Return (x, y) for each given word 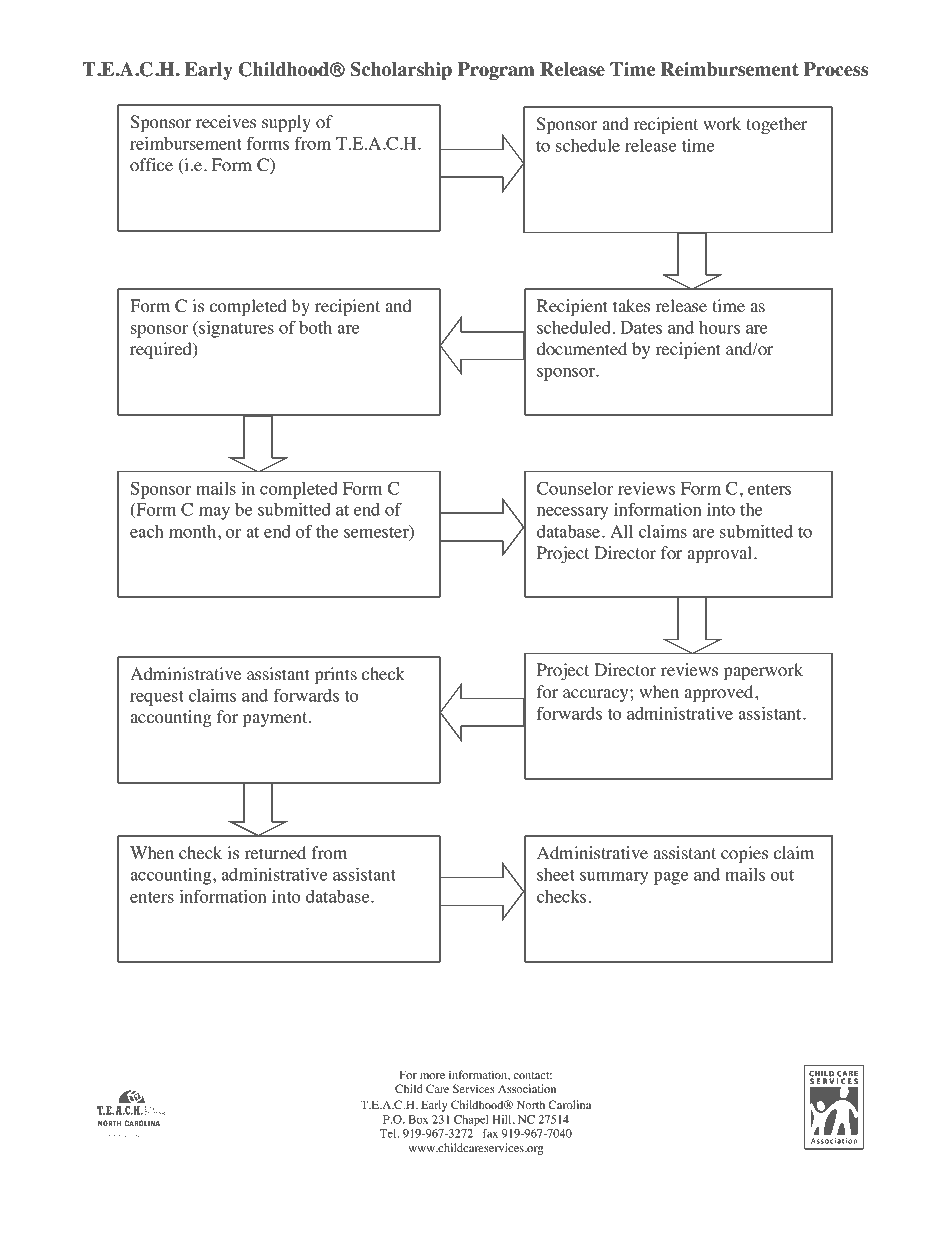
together (777, 125)
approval (721, 554)
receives (226, 122)
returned (275, 853)
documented (582, 349)
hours (719, 327)
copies (744, 854)
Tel (389, 1133)
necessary (572, 513)
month (194, 531)
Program (496, 71)
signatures (235, 329)
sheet (556, 874)
